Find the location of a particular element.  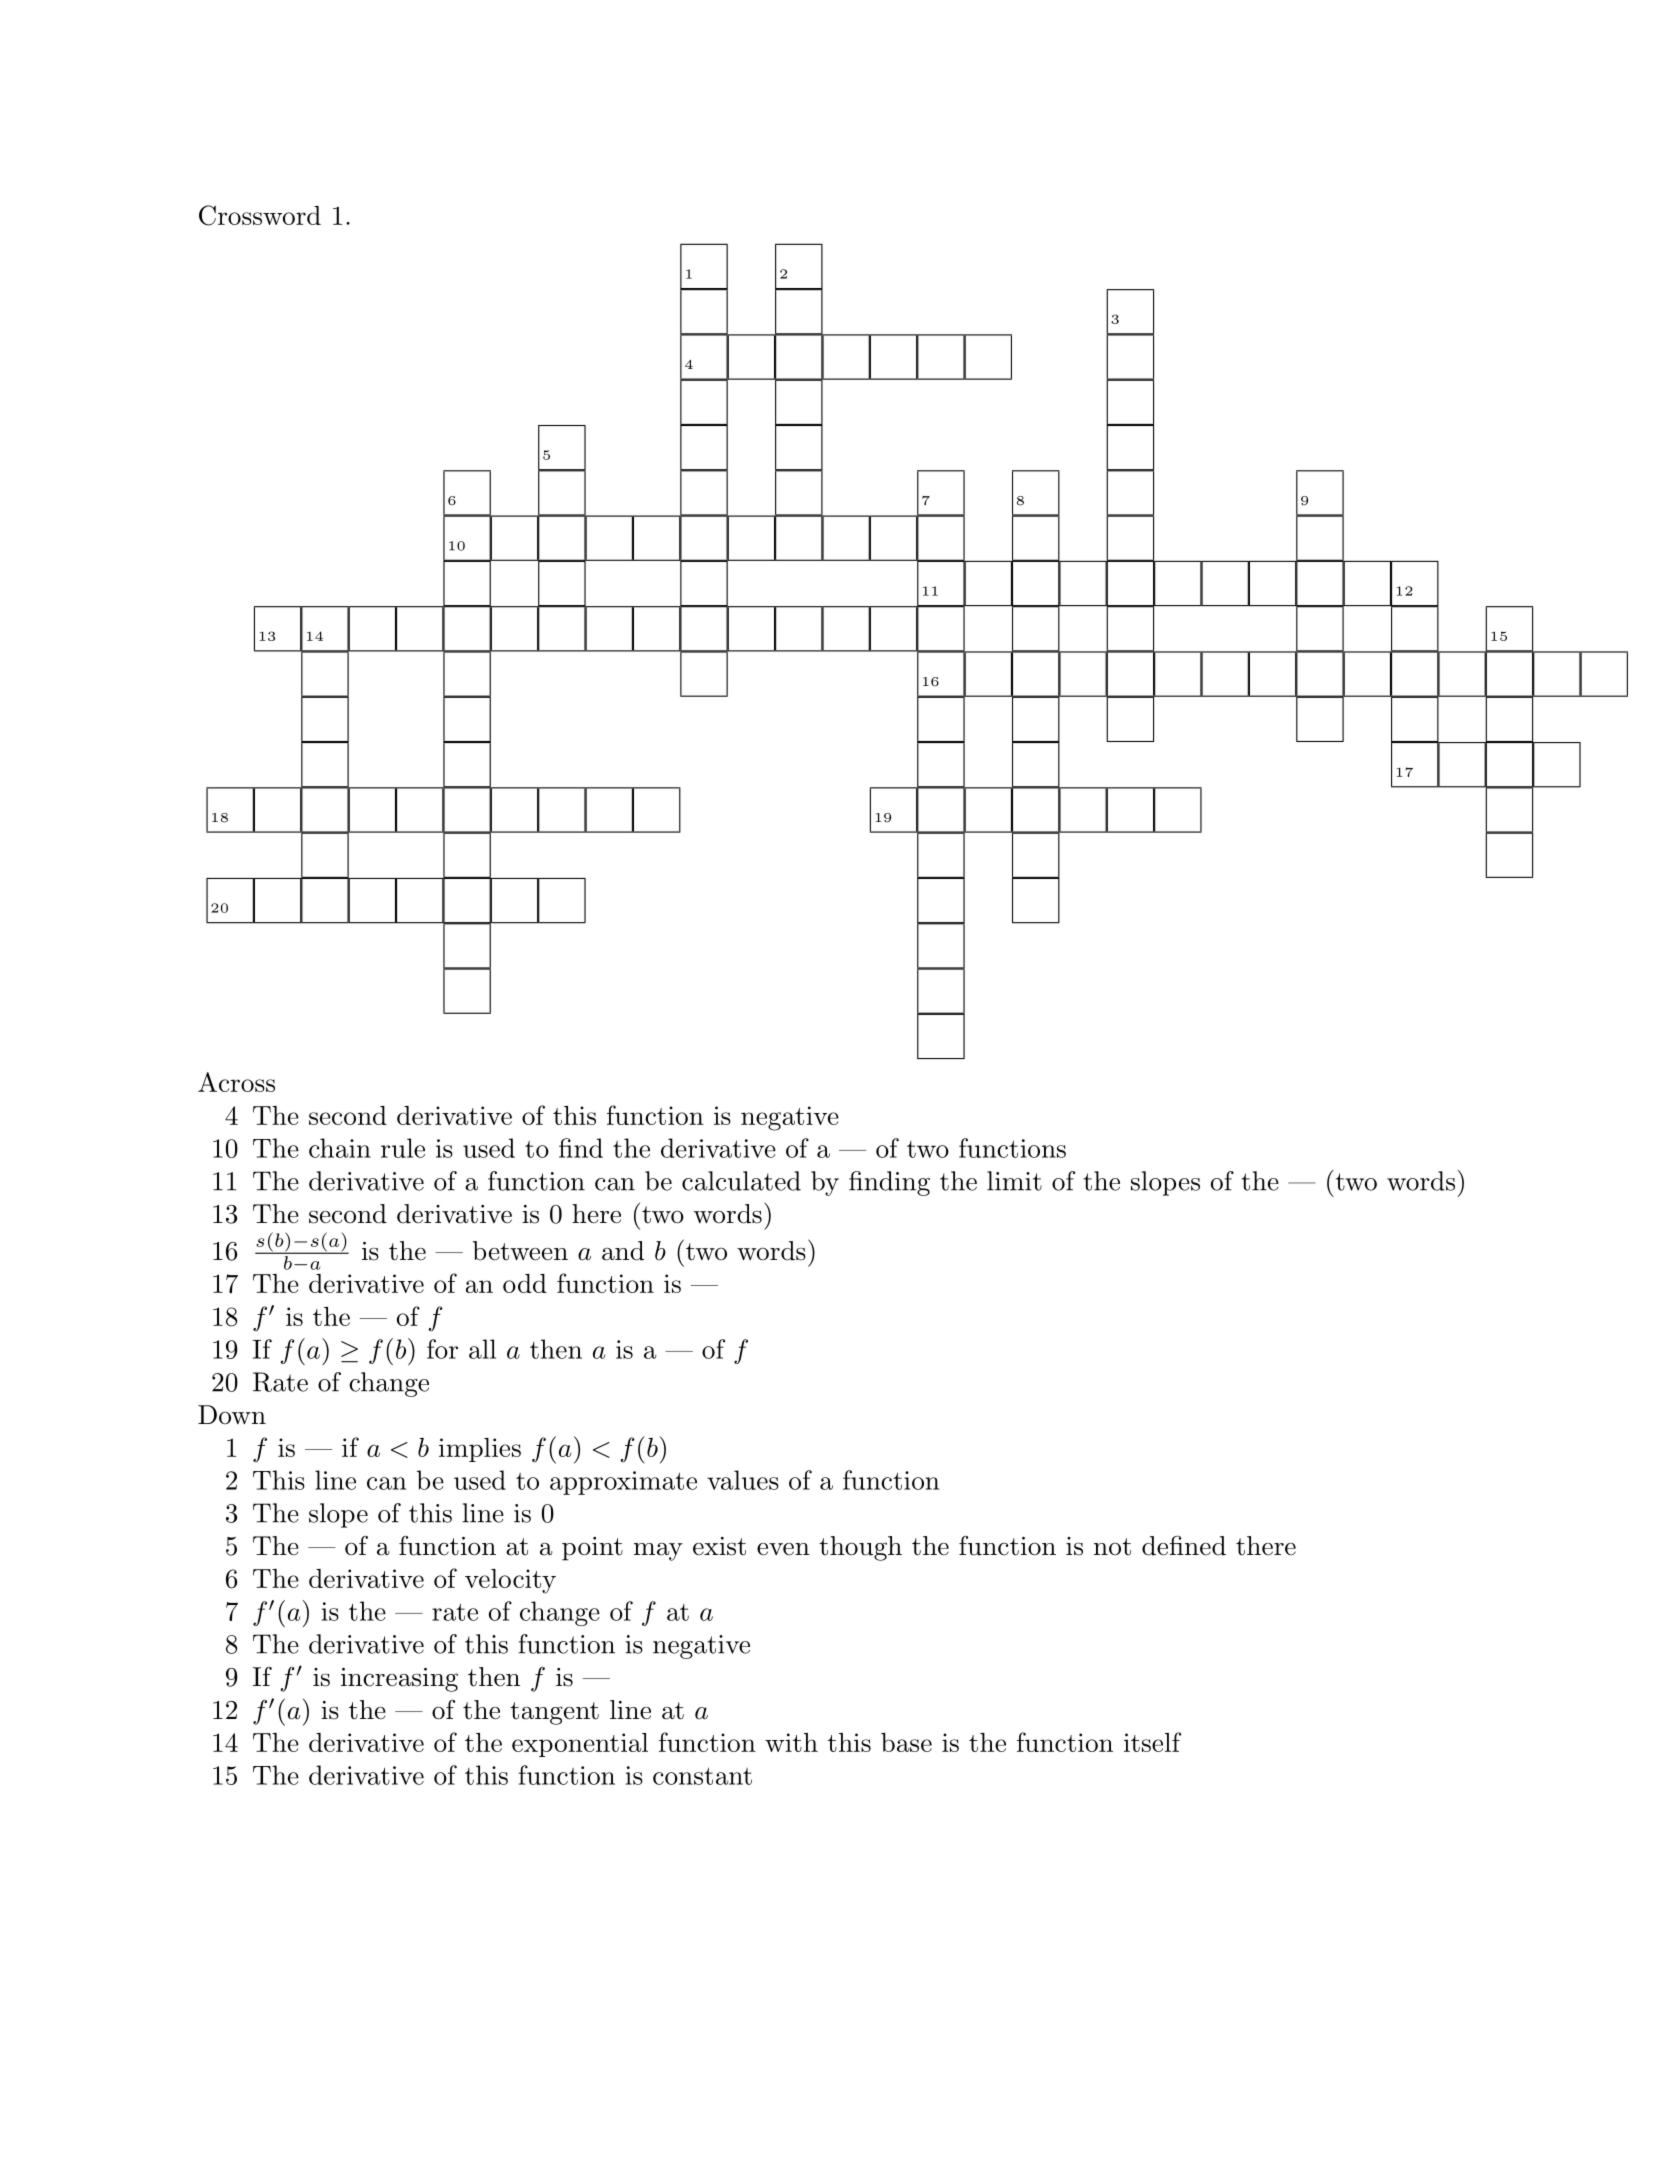

values is located at coordinates (743, 1480).
